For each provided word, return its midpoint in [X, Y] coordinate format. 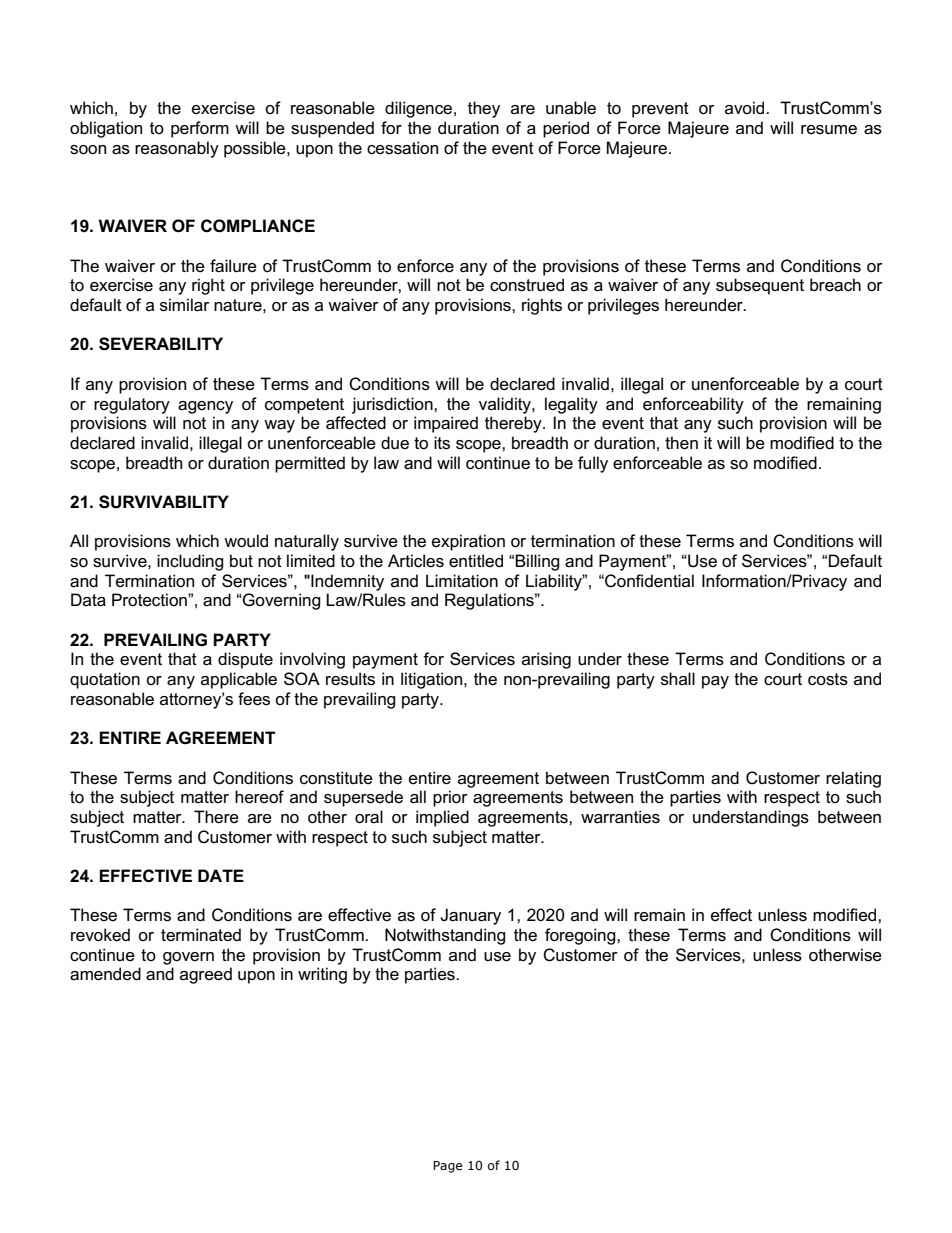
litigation [433, 680]
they [484, 109]
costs [828, 679]
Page [447, 1167]
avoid [746, 107]
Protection [150, 600]
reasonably [177, 149]
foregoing [581, 936]
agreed [206, 975]
